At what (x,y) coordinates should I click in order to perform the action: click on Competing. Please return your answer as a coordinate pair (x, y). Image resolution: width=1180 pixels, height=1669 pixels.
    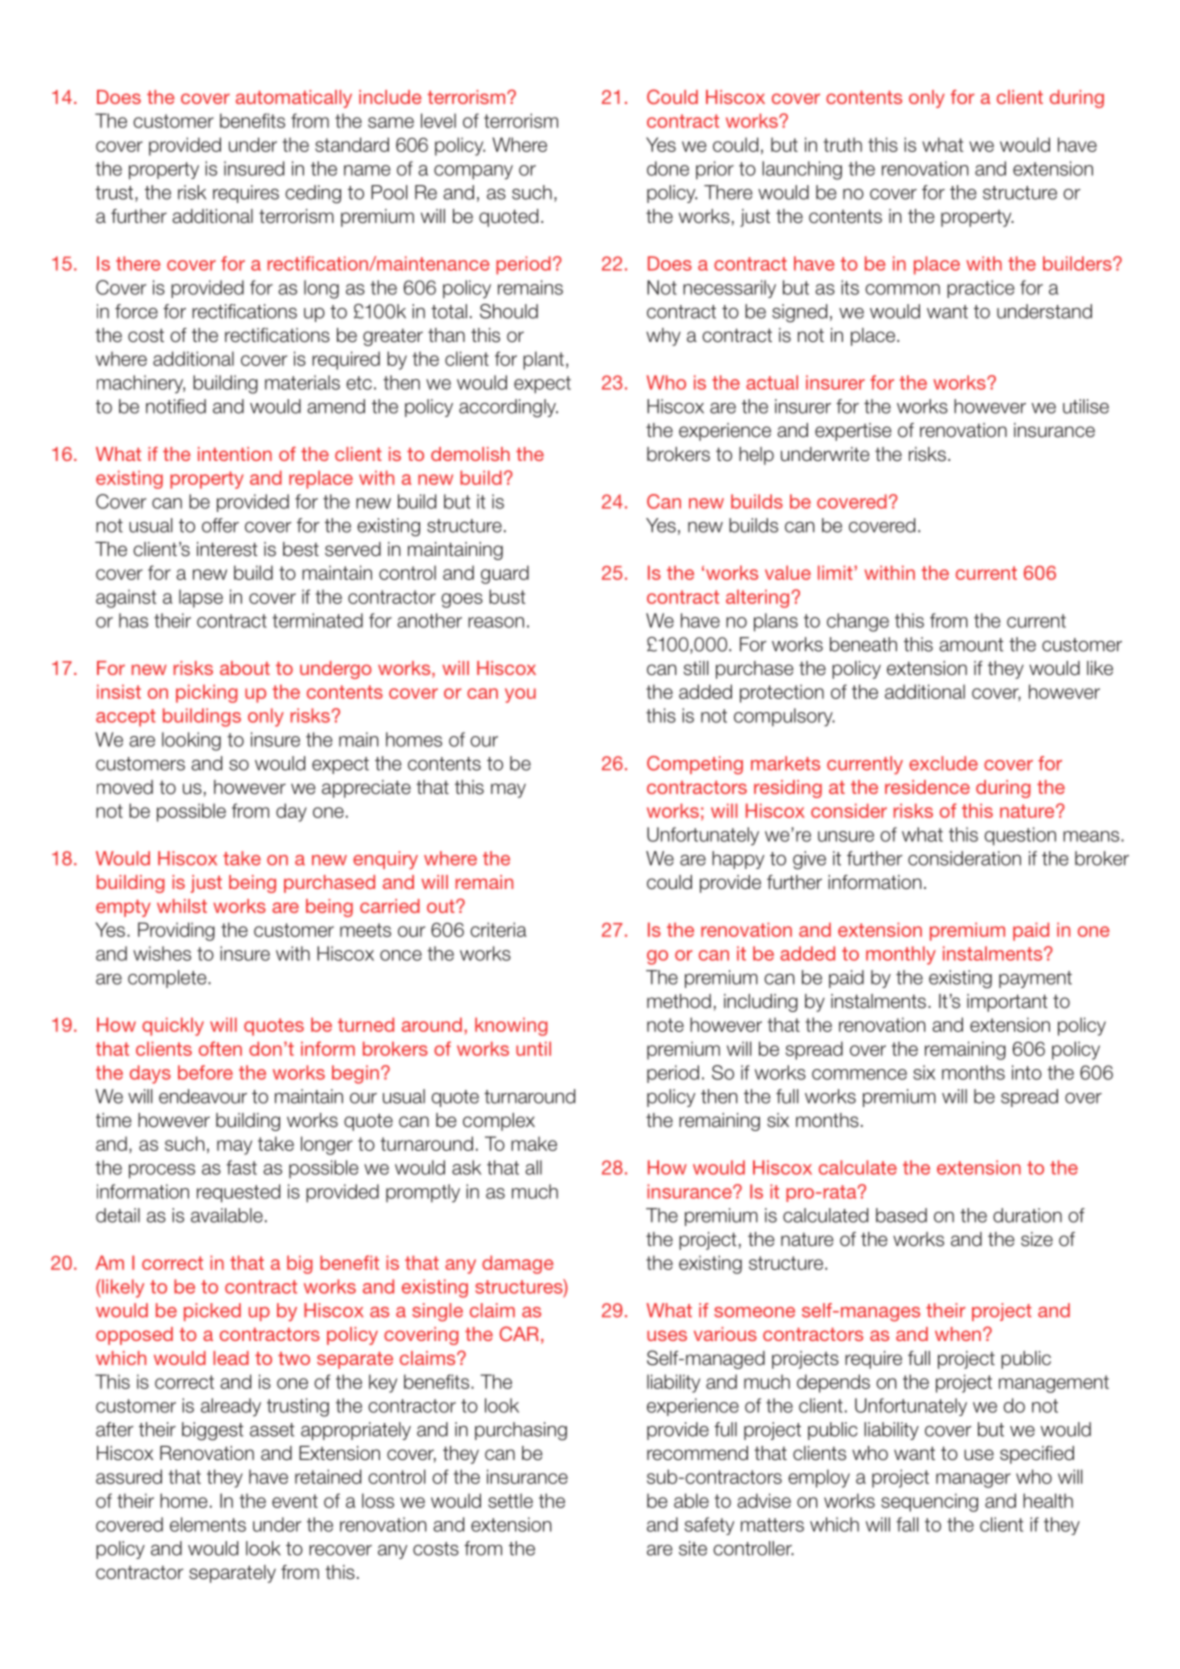
    Looking at the image, I should click on (695, 765).
